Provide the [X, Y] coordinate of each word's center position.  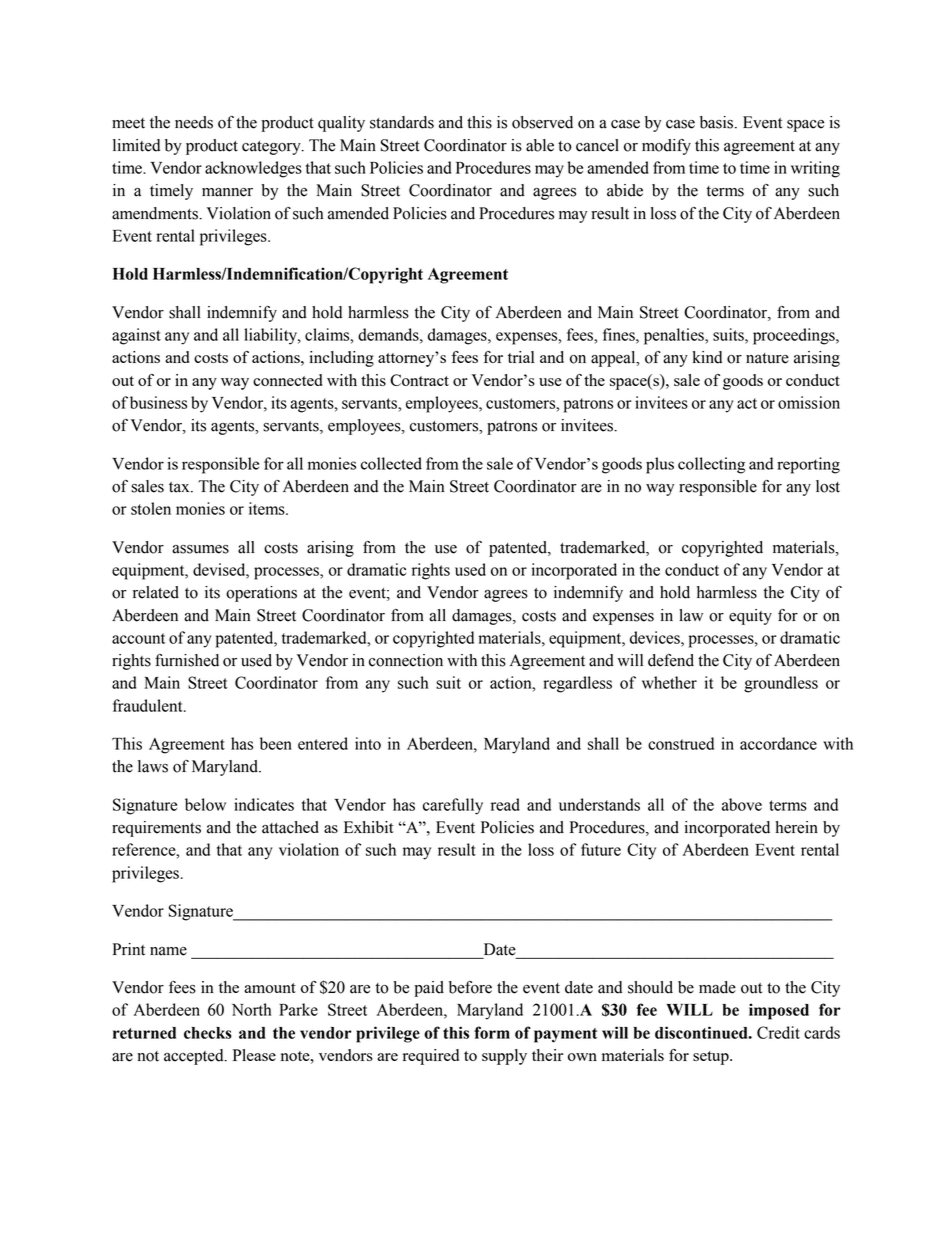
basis [718, 122]
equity [750, 617]
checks [208, 1033]
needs [194, 122]
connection [406, 660]
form [492, 1032]
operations [261, 594]
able [540, 145]
